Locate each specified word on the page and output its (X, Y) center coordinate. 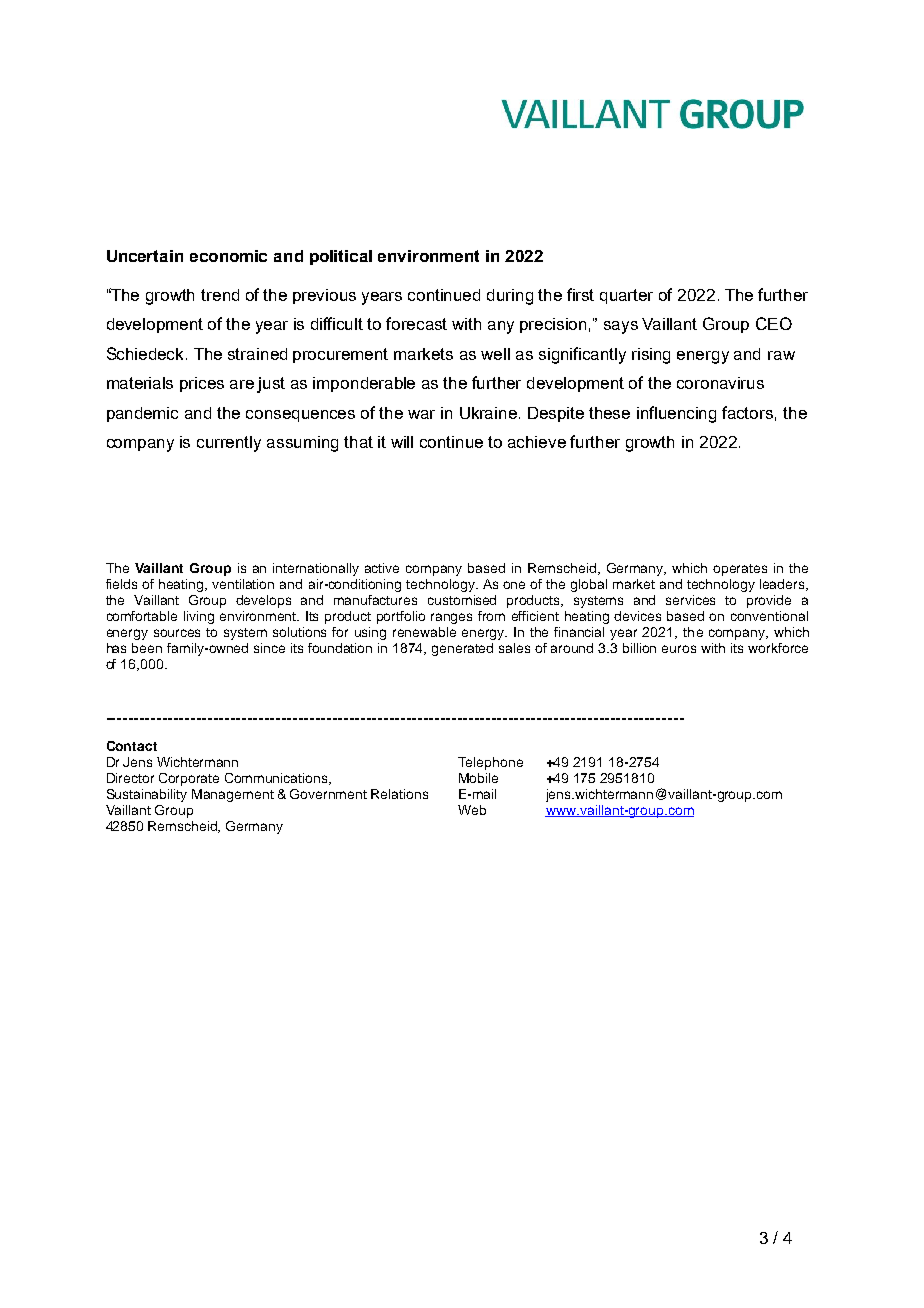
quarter (626, 296)
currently (229, 444)
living (199, 617)
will (402, 442)
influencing (676, 414)
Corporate (189, 779)
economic (228, 256)
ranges (451, 618)
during (510, 297)
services (690, 600)
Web (472, 810)
